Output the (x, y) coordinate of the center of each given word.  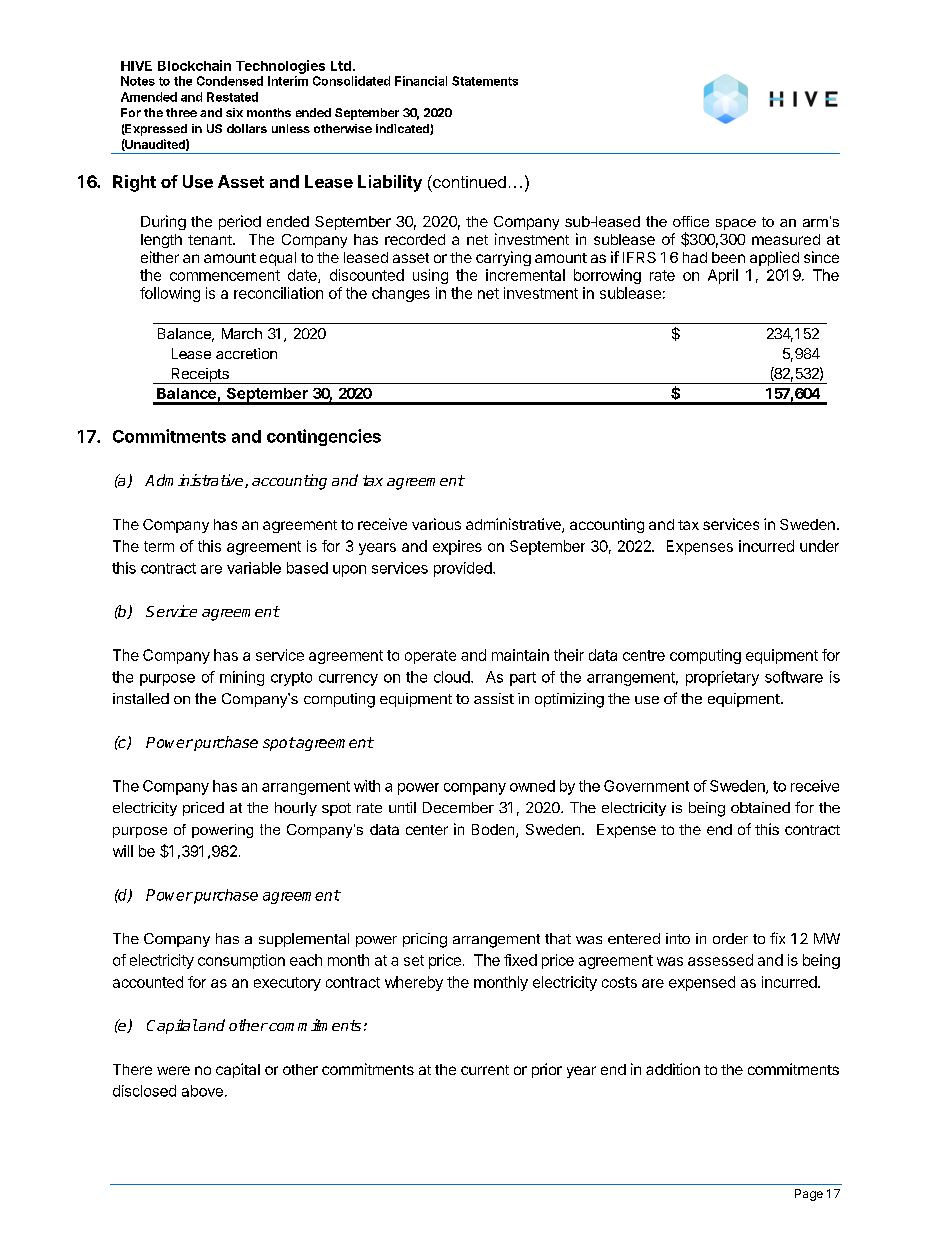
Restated (232, 97)
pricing (425, 940)
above (202, 1091)
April (723, 276)
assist (494, 698)
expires (457, 547)
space (736, 224)
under (819, 546)
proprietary (722, 678)
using (430, 276)
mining (242, 678)
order (730, 938)
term (159, 546)
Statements (485, 81)
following (170, 294)
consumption (241, 961)
